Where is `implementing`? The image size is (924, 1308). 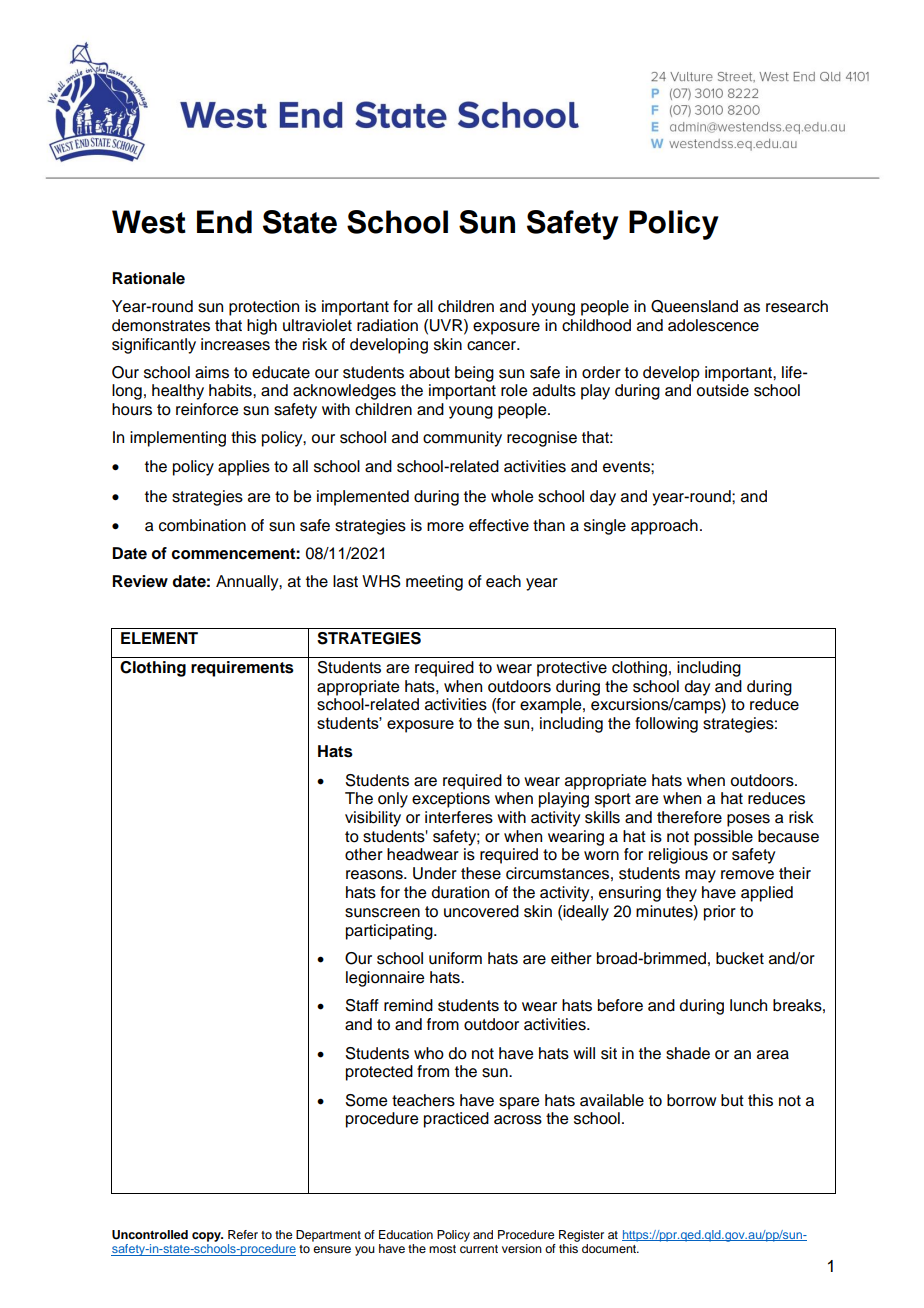 implementing is located at coordinates (178, 439).
